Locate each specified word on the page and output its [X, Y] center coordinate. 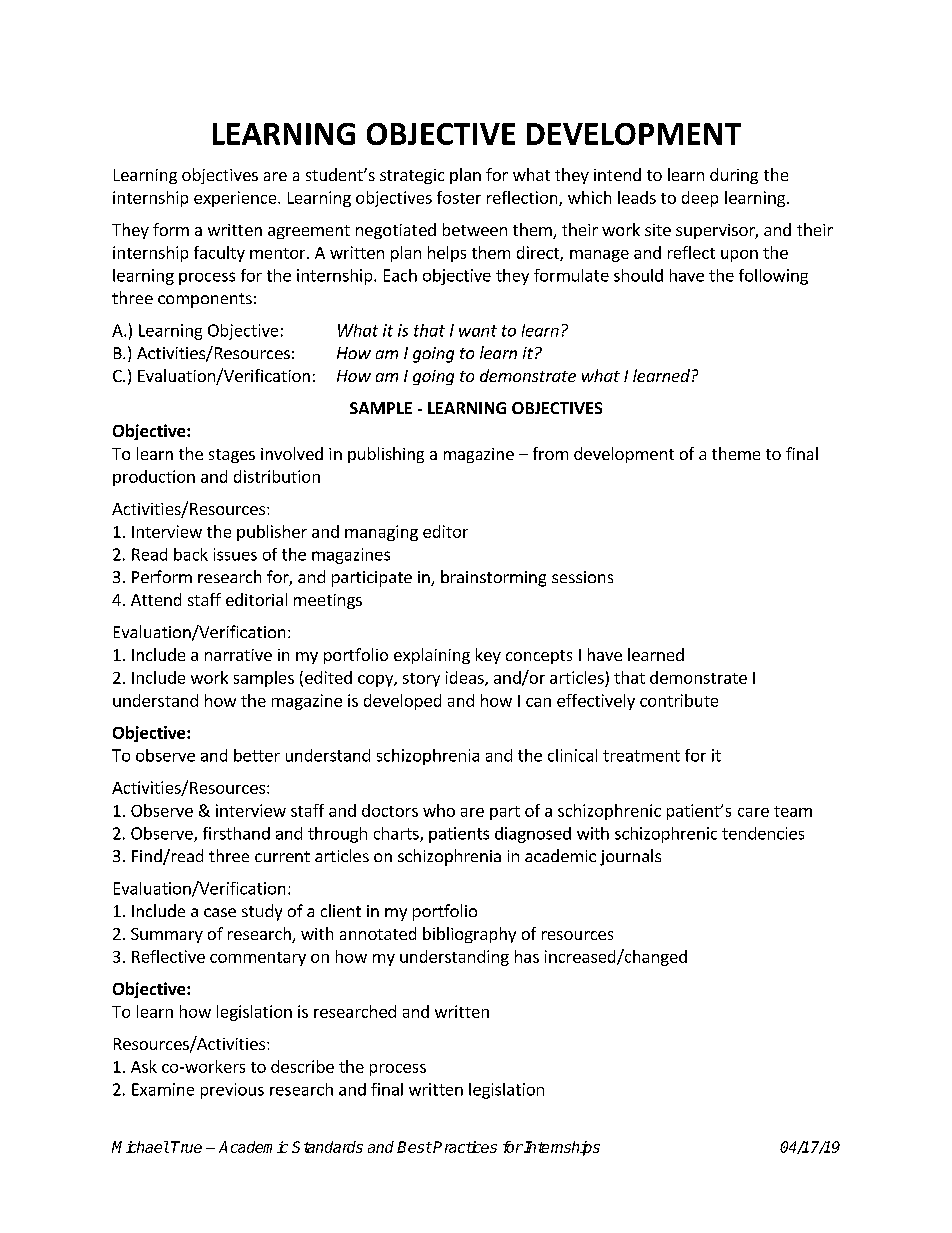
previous [232, 1091]
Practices [465, 1147]
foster [459, 197]
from [550, 453]
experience [236, 199]
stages [232, 456]
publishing [386, 455]
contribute [679, 700]
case [220, 912]
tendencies [763, 833]
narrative [238, 655]
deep [700, 199]
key [488, 656]
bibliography [469, 935]
